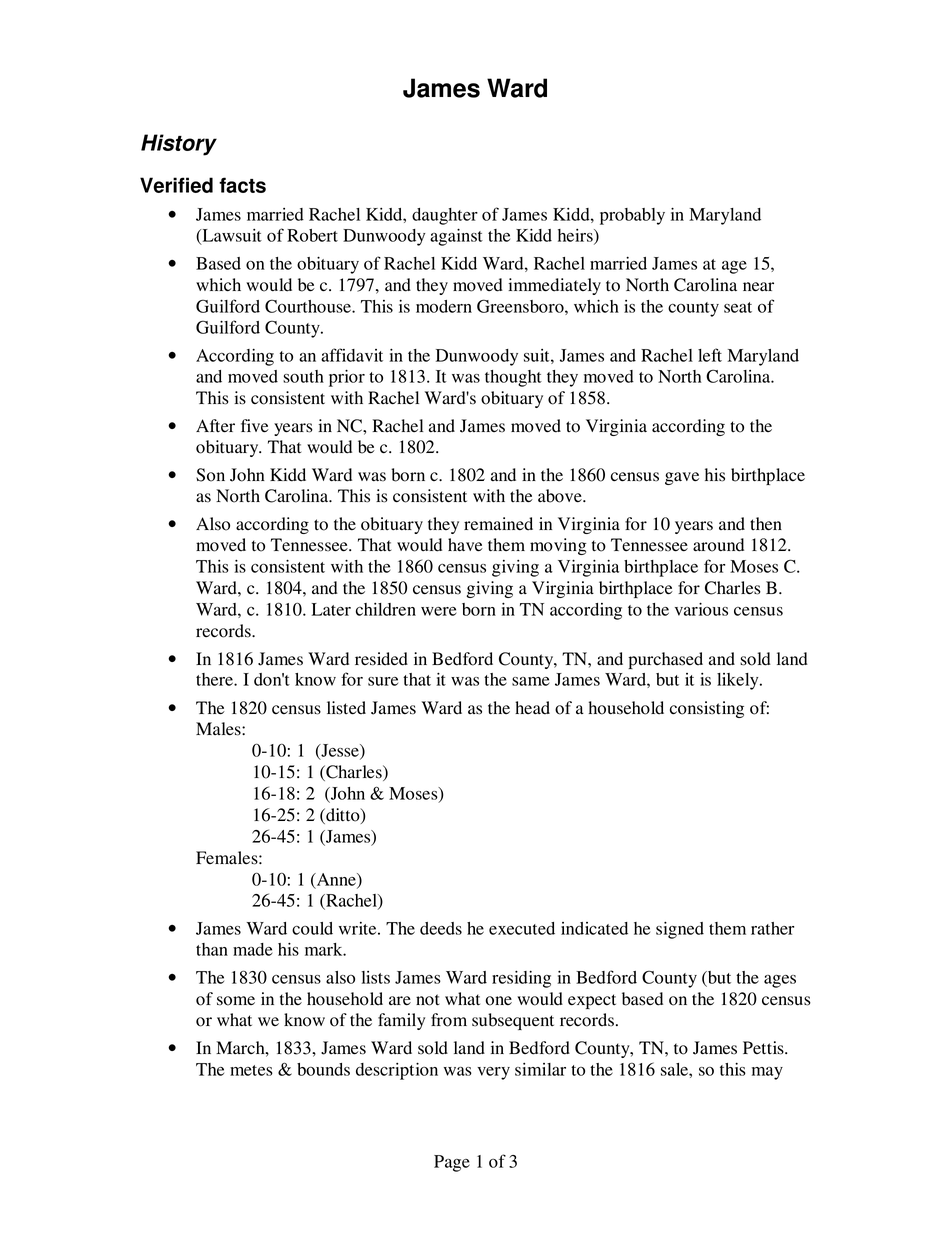  I want to click on facts, so click(242, 185).
